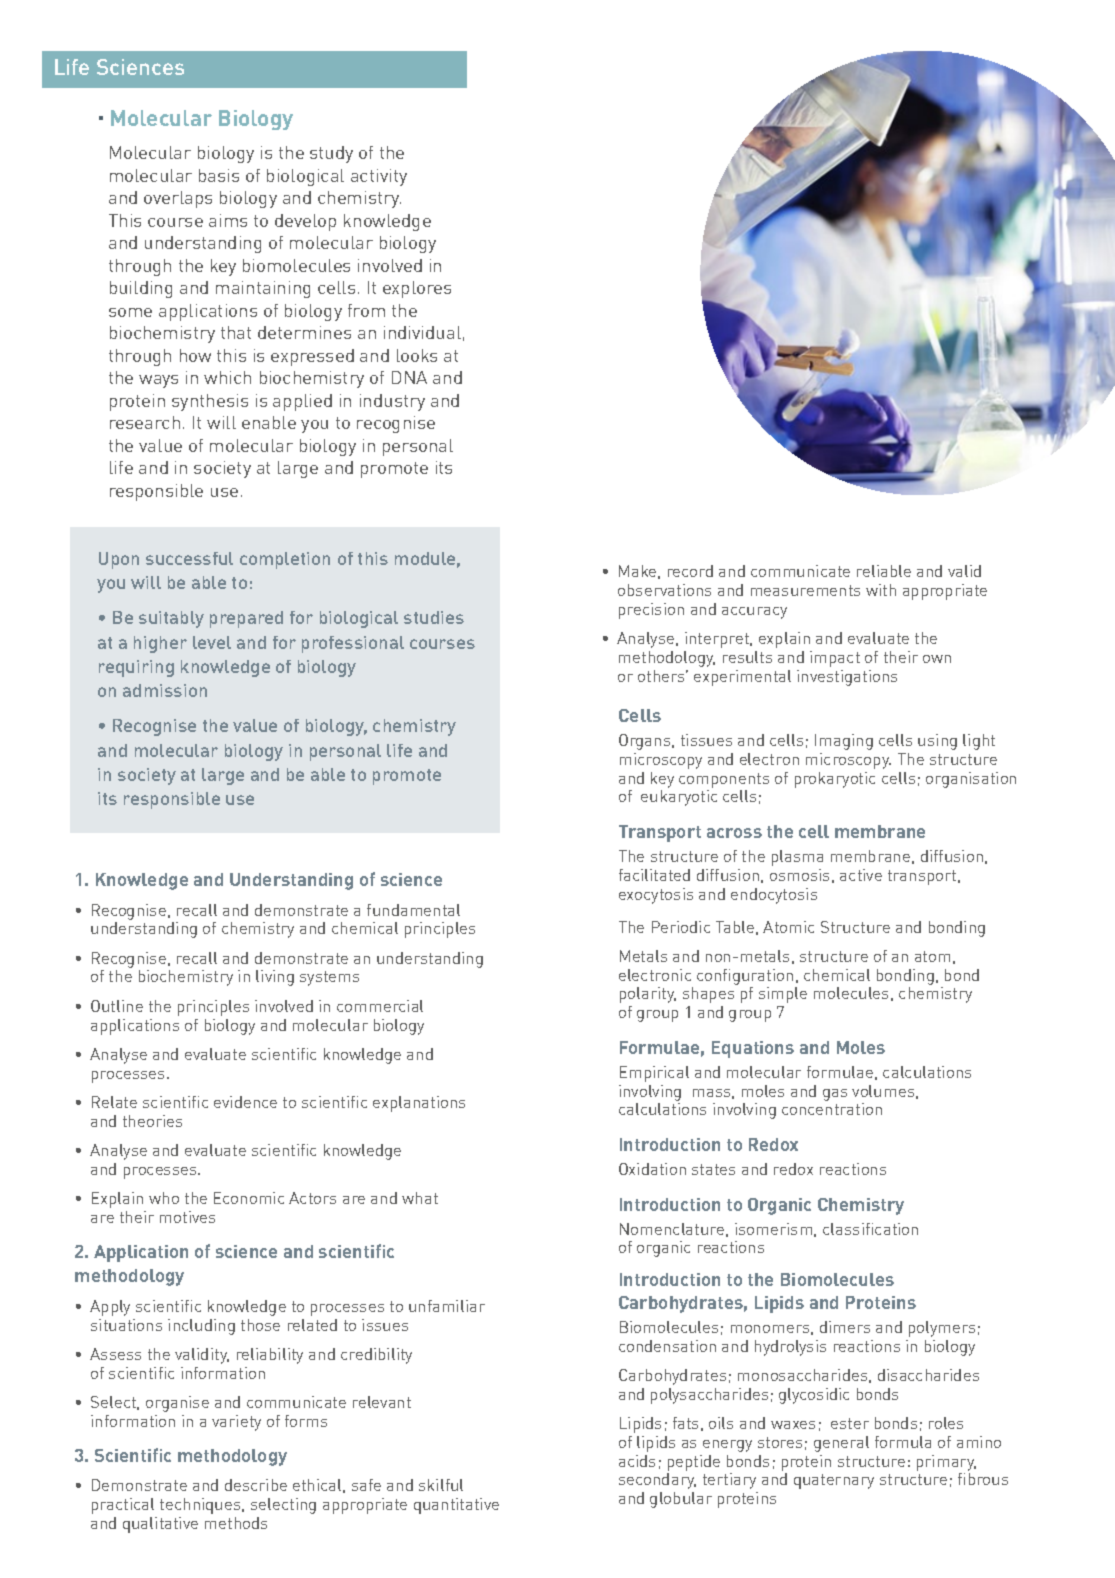 The height and width of the screenshot is (1578, 1115). I want to click on facilitated, so click(654, 875).
